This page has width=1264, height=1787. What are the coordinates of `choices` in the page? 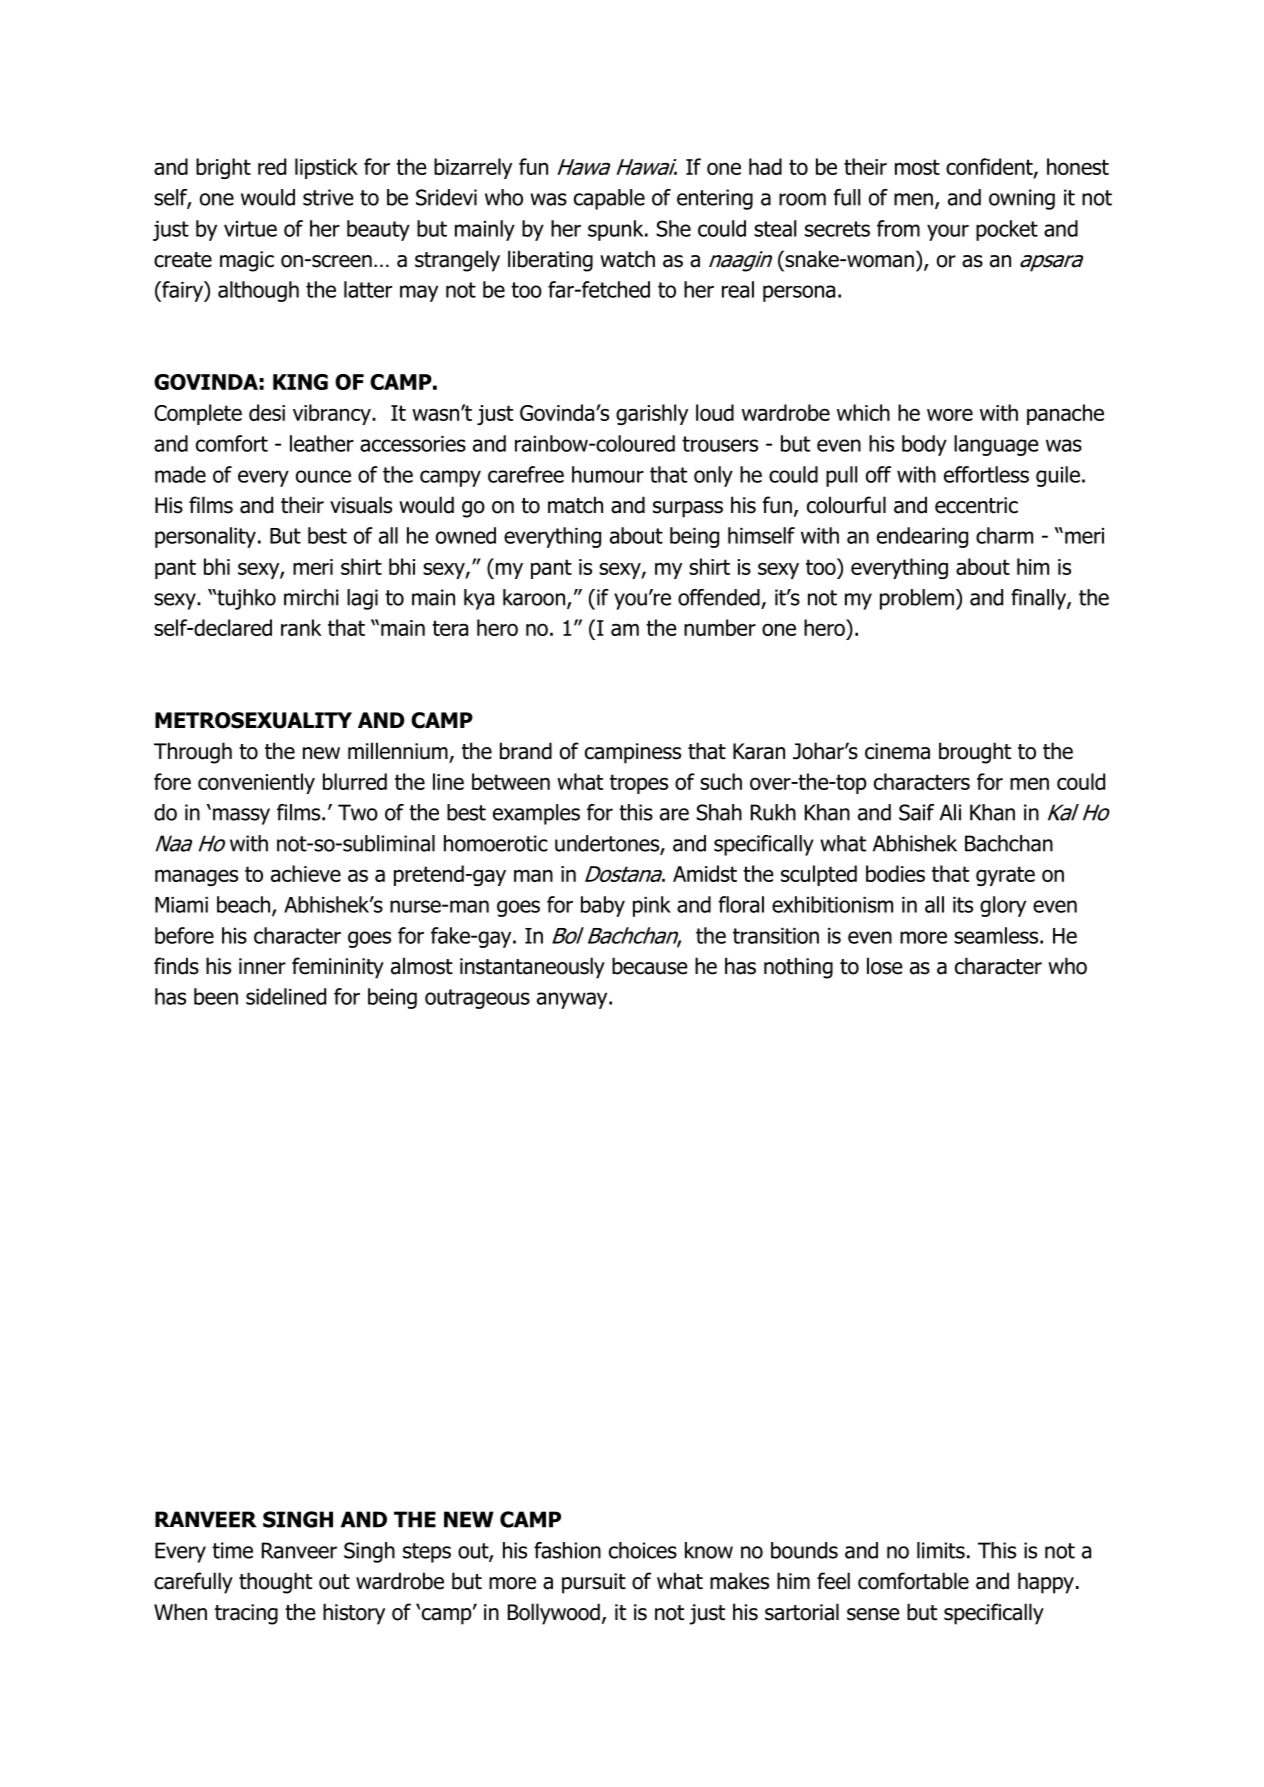 It's located at (643, 1550).
